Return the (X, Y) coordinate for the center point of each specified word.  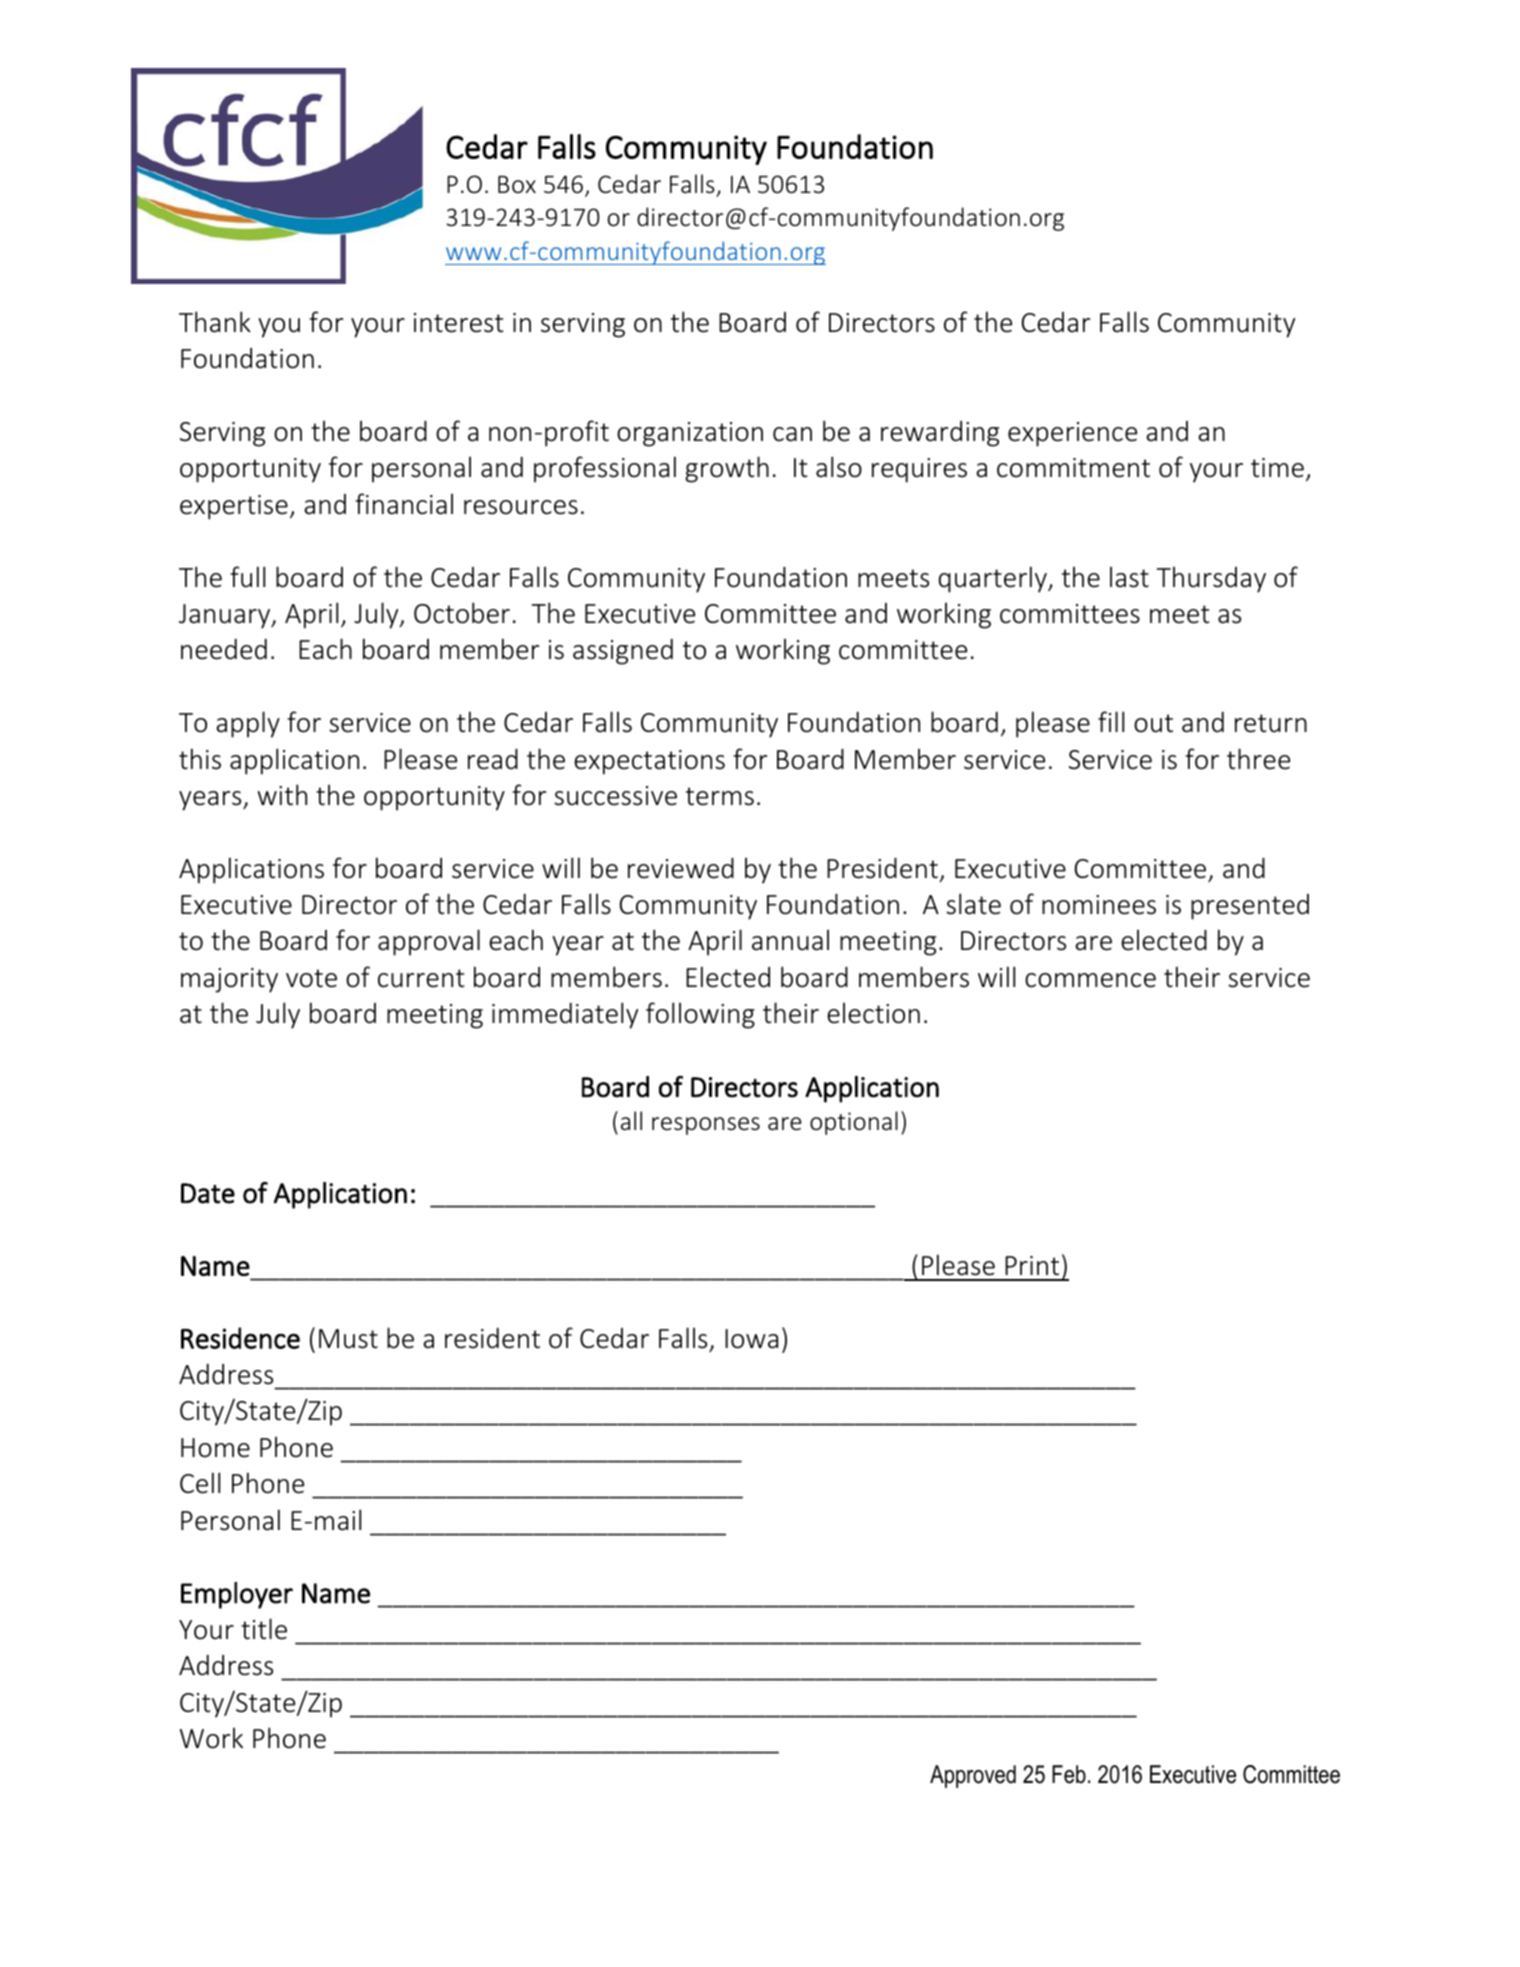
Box (517, 184)
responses (706, 1126)
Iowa (751, 1339)
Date (208, 1193)
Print (1032, 1266)
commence (1090, 980)
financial (404, 504)
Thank (215, 322)
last (1129, 577)
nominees (1099, 905)
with (282, 795)
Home (215, 1448)
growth (727, 469)
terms (720, 796)
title (264, 1629)
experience (1072, 434)
